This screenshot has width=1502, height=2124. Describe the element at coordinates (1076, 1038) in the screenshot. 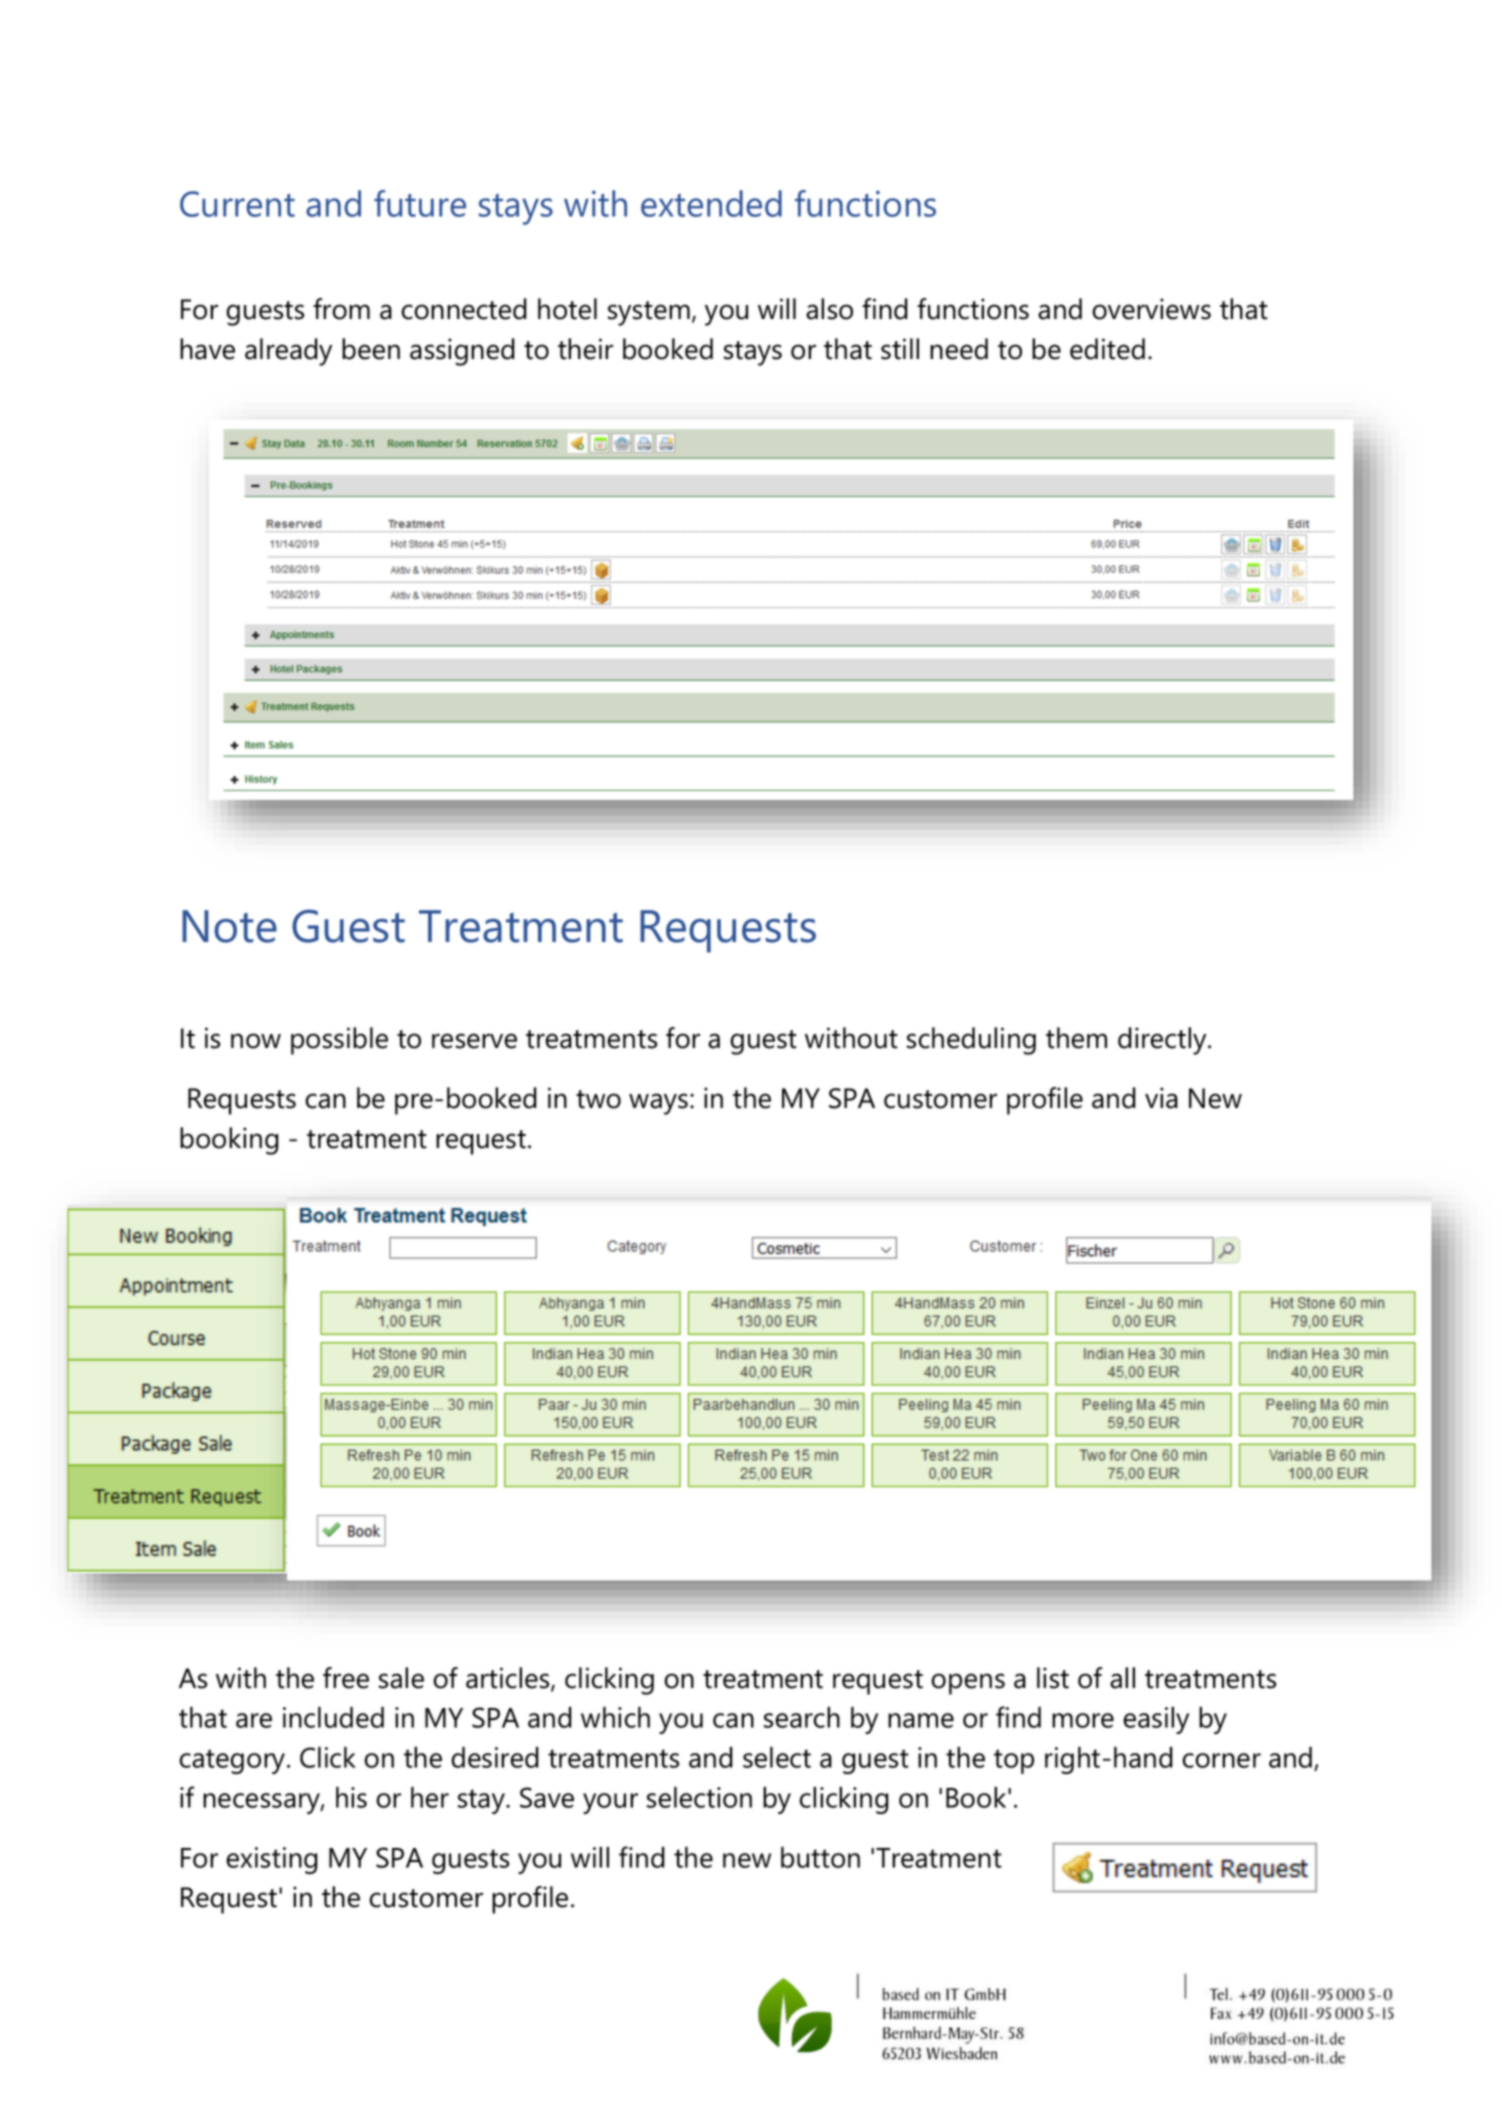

I see `them` at that location.
